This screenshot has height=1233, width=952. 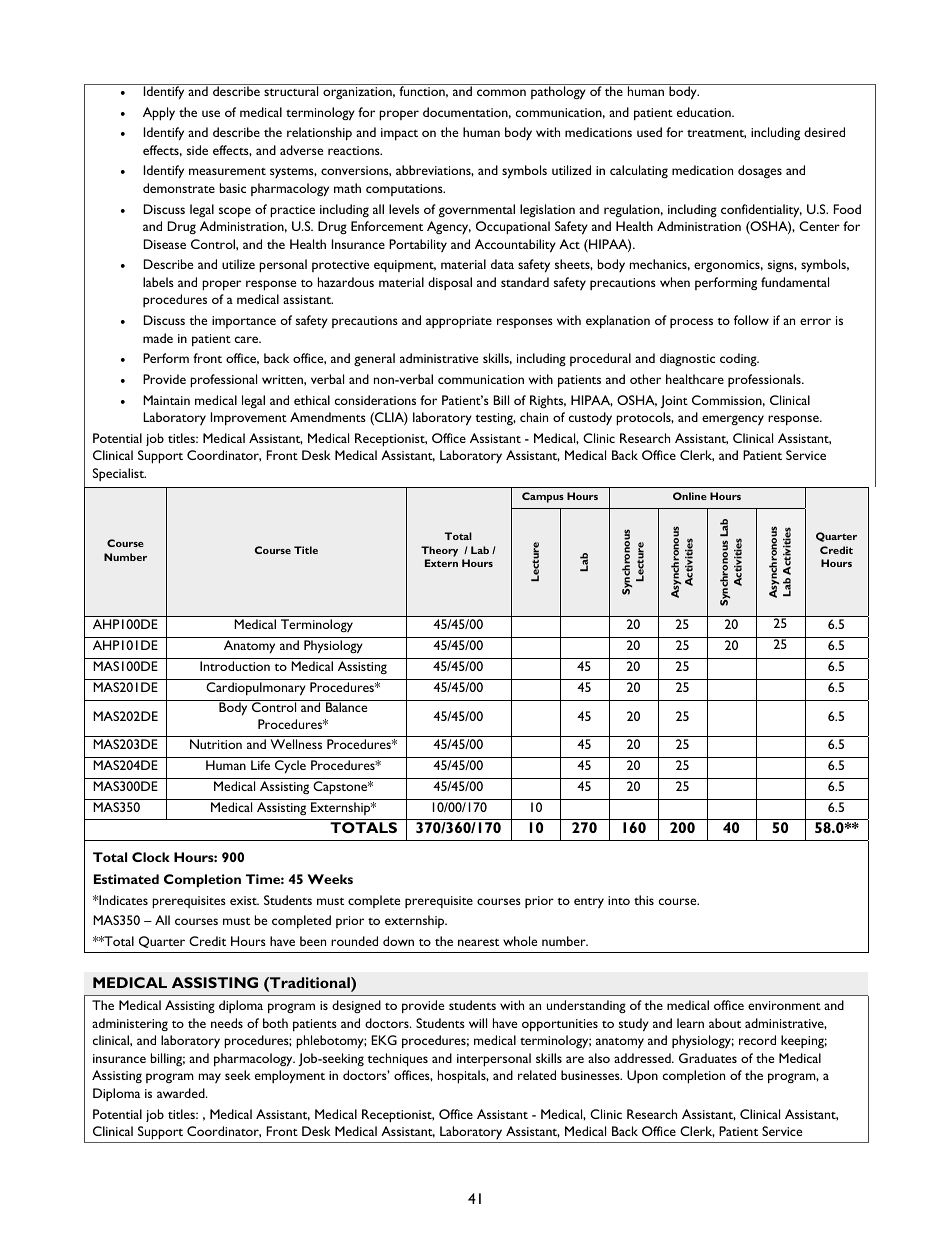 What do you see at coordinates (690, 496) in the screenshot?
I see `Online` at bounding box center [690, 496].
